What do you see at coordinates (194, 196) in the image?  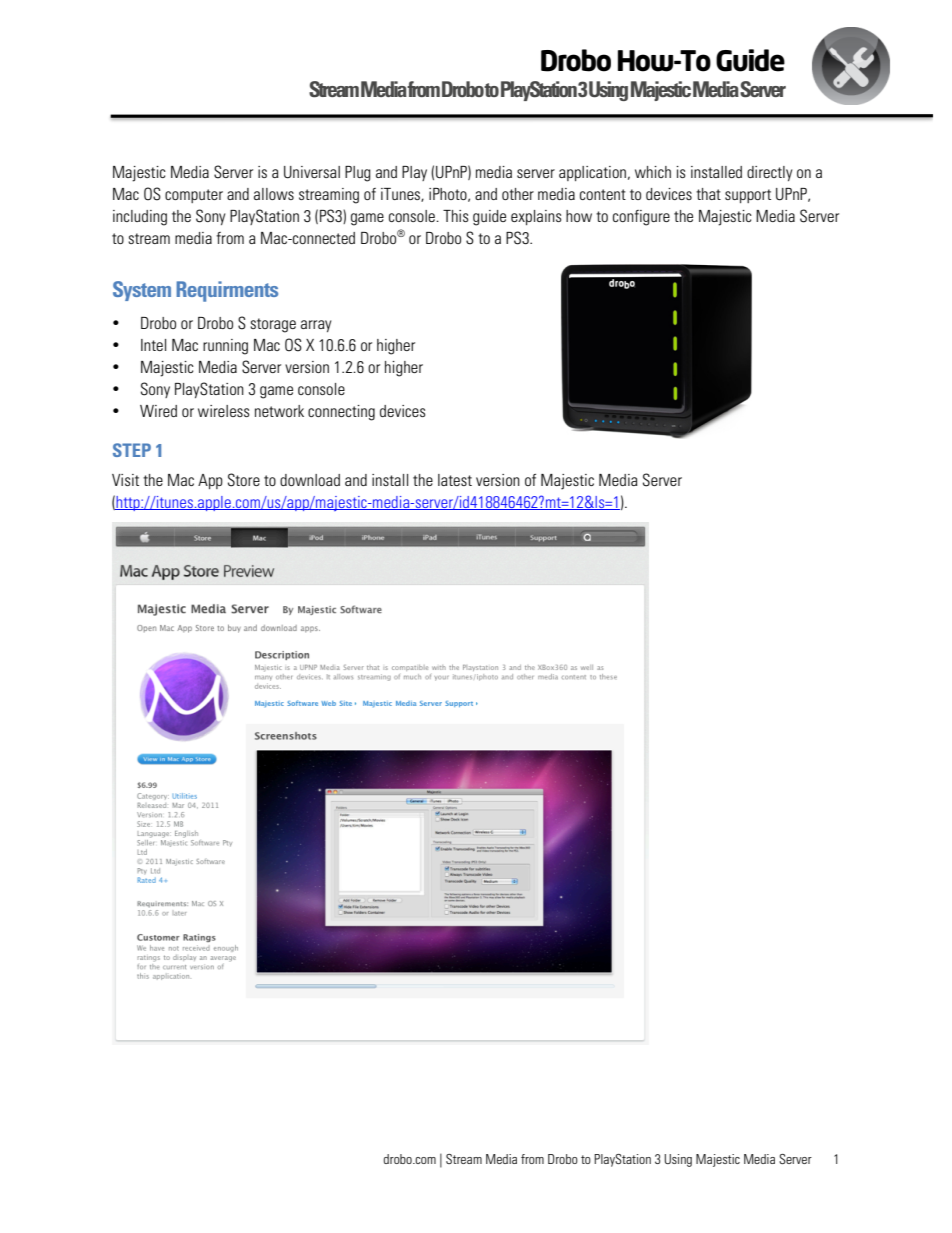 I see `computer` at bounding box center [194, 196].
